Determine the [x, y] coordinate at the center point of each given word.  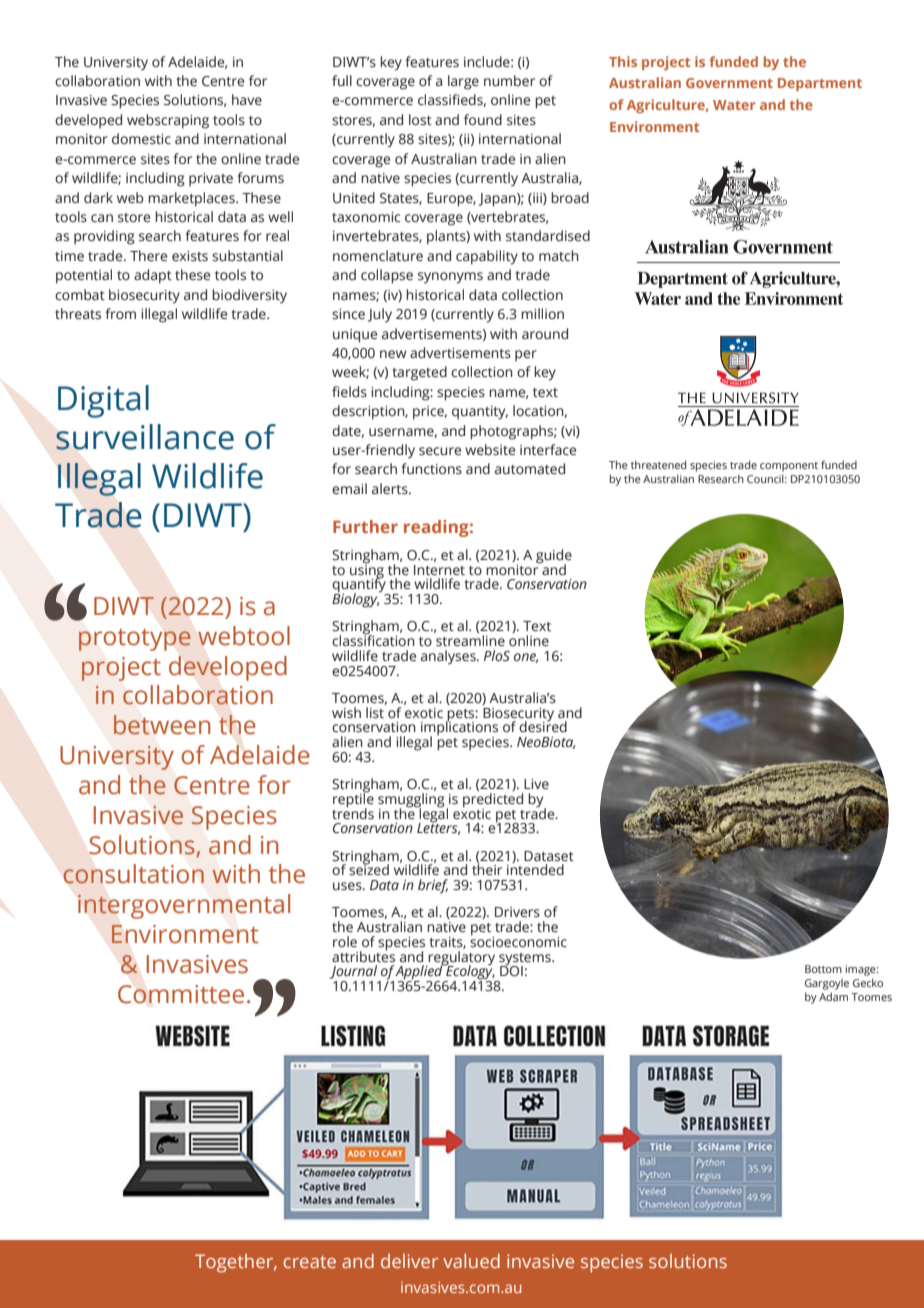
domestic [141, 139]
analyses [449, 657]
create [310, 1262]
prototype [135, 640]
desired [543, 726]
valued [471, 1261]
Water [734, 105]
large [463, 82]
